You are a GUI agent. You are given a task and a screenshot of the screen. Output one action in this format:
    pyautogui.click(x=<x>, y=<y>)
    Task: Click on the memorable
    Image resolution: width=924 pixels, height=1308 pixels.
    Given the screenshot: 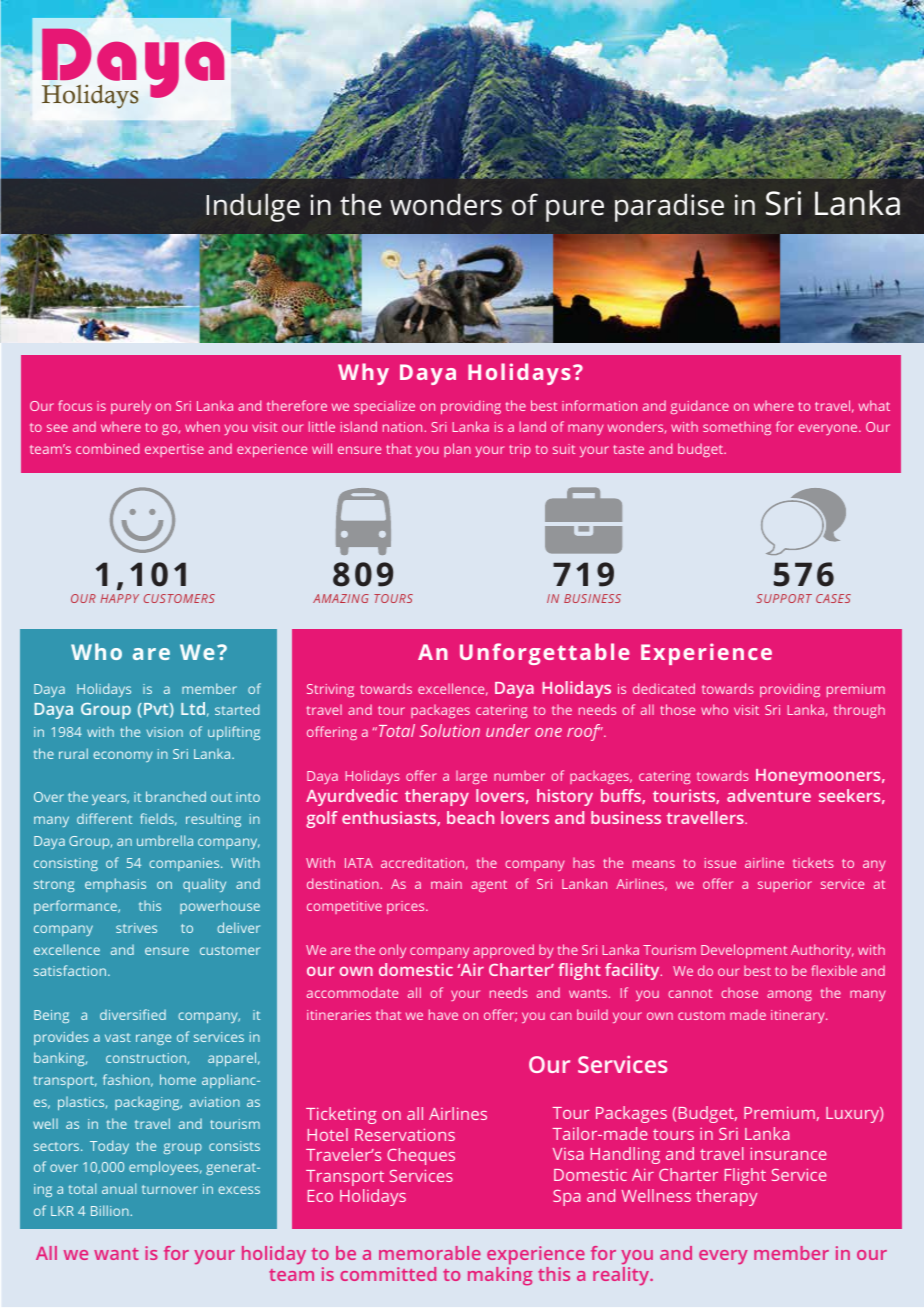 What is the action you would take?
    pyautogui.click(x=430, y=1253)
